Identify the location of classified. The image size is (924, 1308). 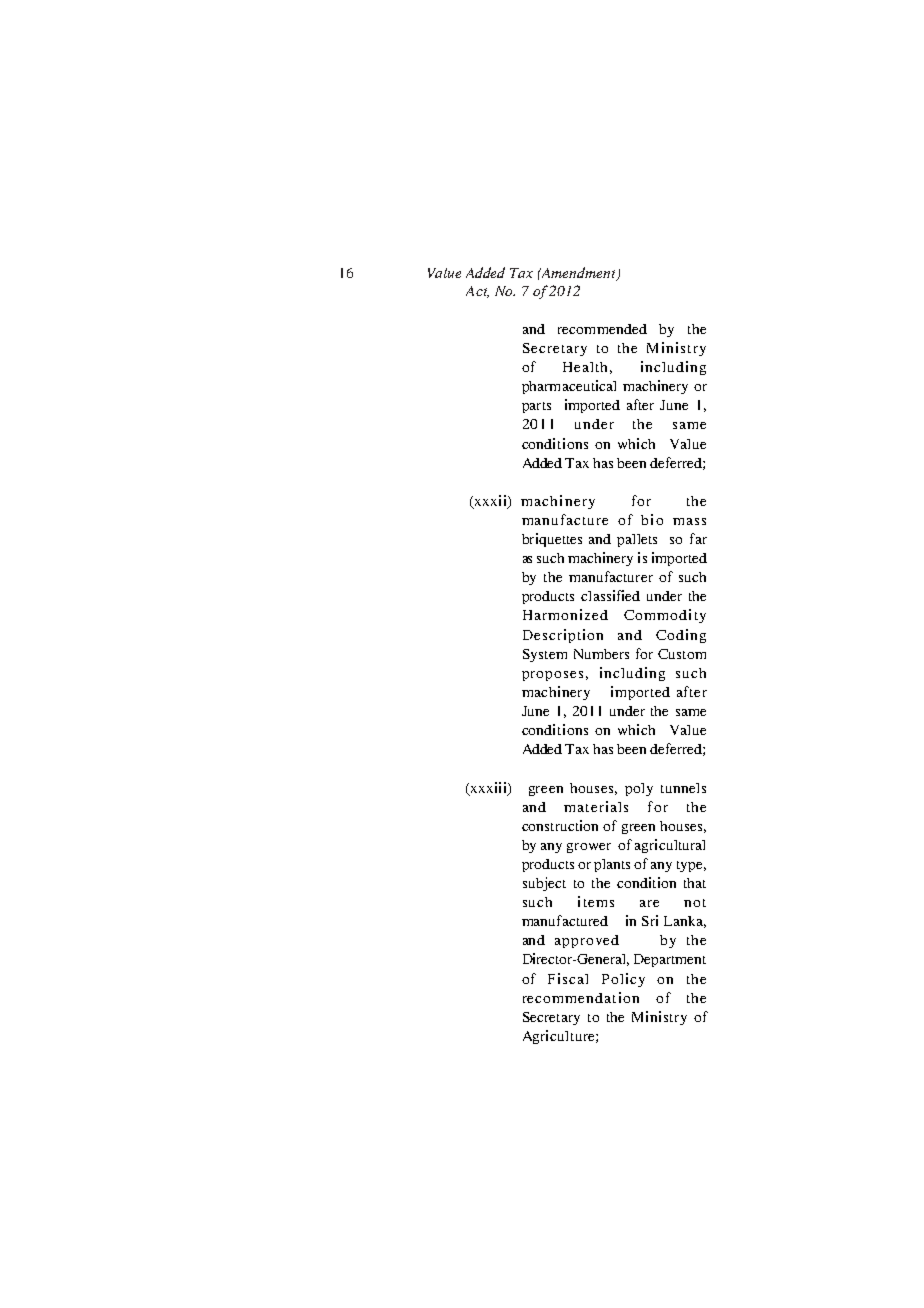
(610, 595).
